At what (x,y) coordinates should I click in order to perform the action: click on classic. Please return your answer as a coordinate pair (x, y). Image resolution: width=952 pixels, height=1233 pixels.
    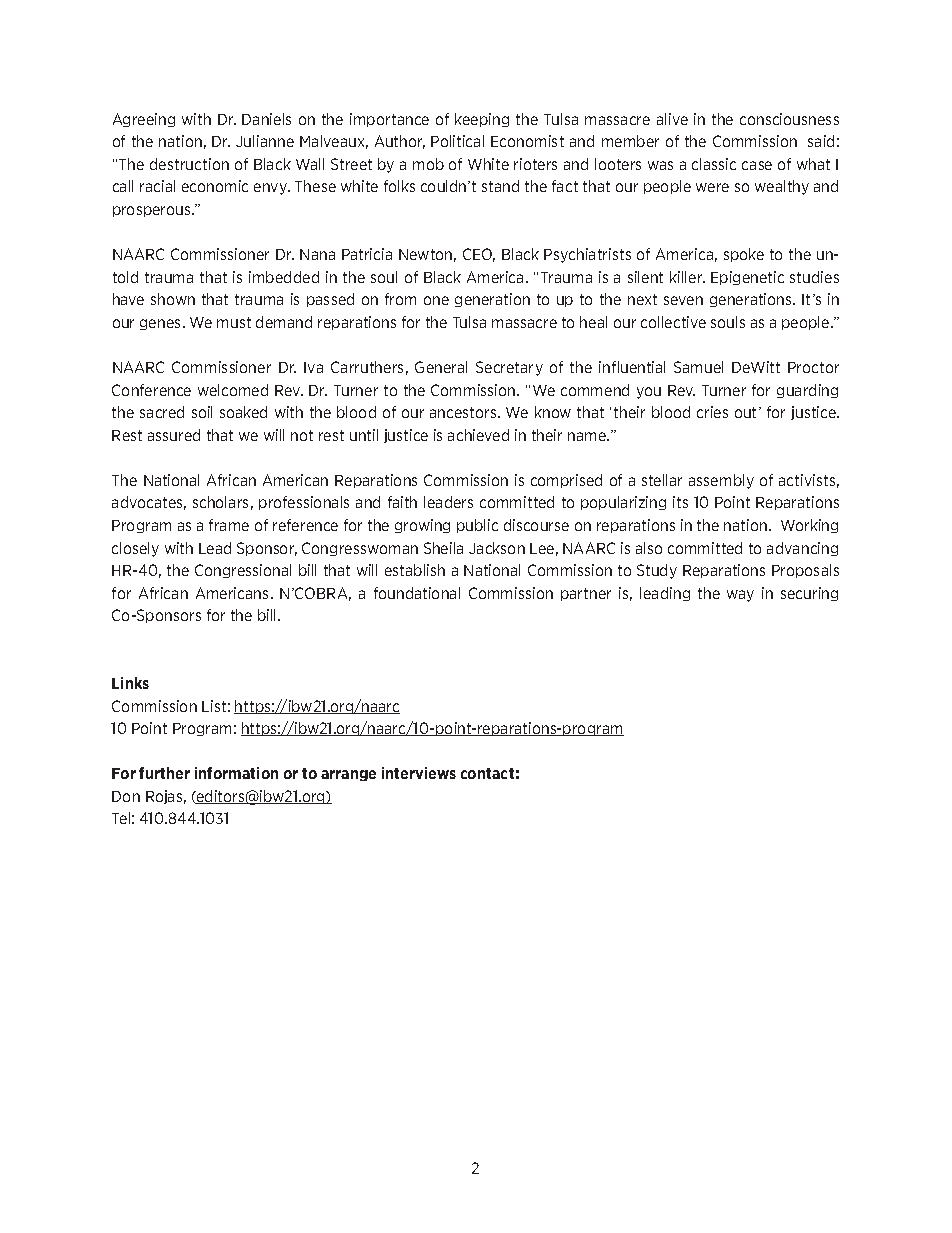
    Looking at the image, I should click on (714, 164).
